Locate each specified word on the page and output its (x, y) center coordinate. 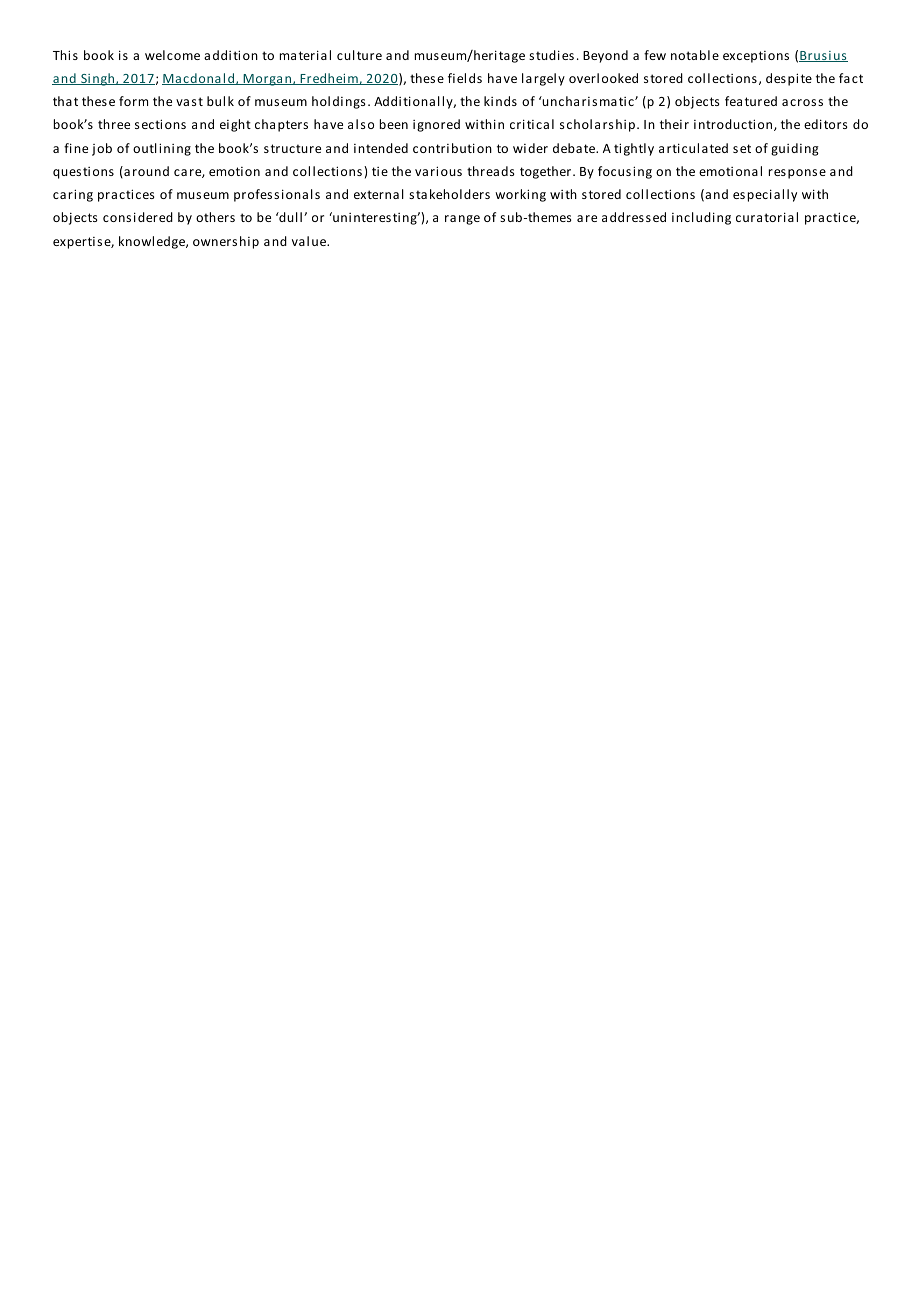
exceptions (756, 57)
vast (189, 101)
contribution (452, 148)
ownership (226, 242)
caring (73, 195)
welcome (172, 55)
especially (765, 195)
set (742, 148)
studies (551, 55)
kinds (500, 101)
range (462, 220)
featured (751, 101)
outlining (162, 149)
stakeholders (449, 194)
